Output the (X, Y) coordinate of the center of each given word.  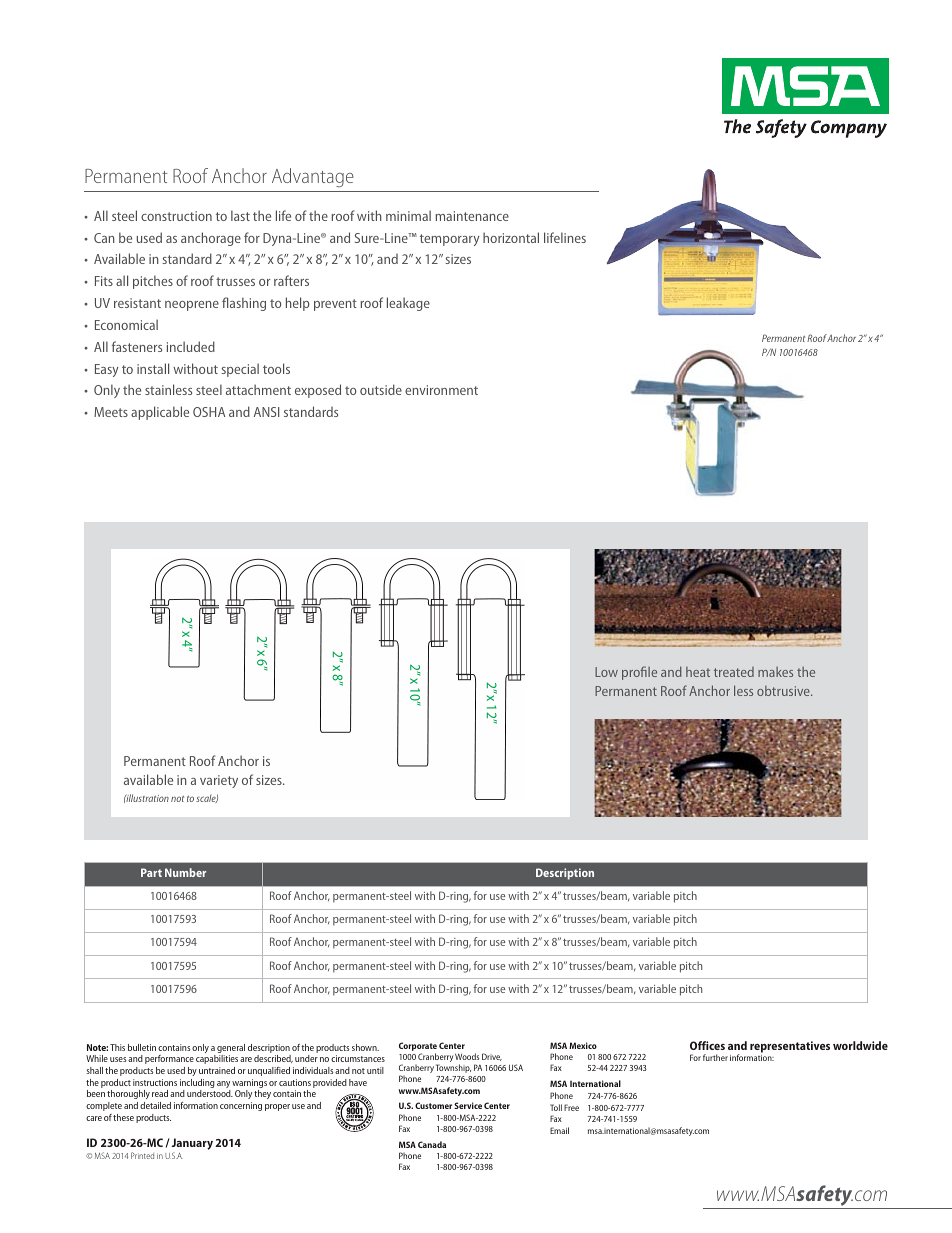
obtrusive (784, 691)
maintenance (472, 216)
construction (176, 216)
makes (775, 672)
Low (606, 672)
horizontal (511, 237)
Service (468, 1105)
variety (219, 781)
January (192, 1145)
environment (441, 390)
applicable (160, 413)
